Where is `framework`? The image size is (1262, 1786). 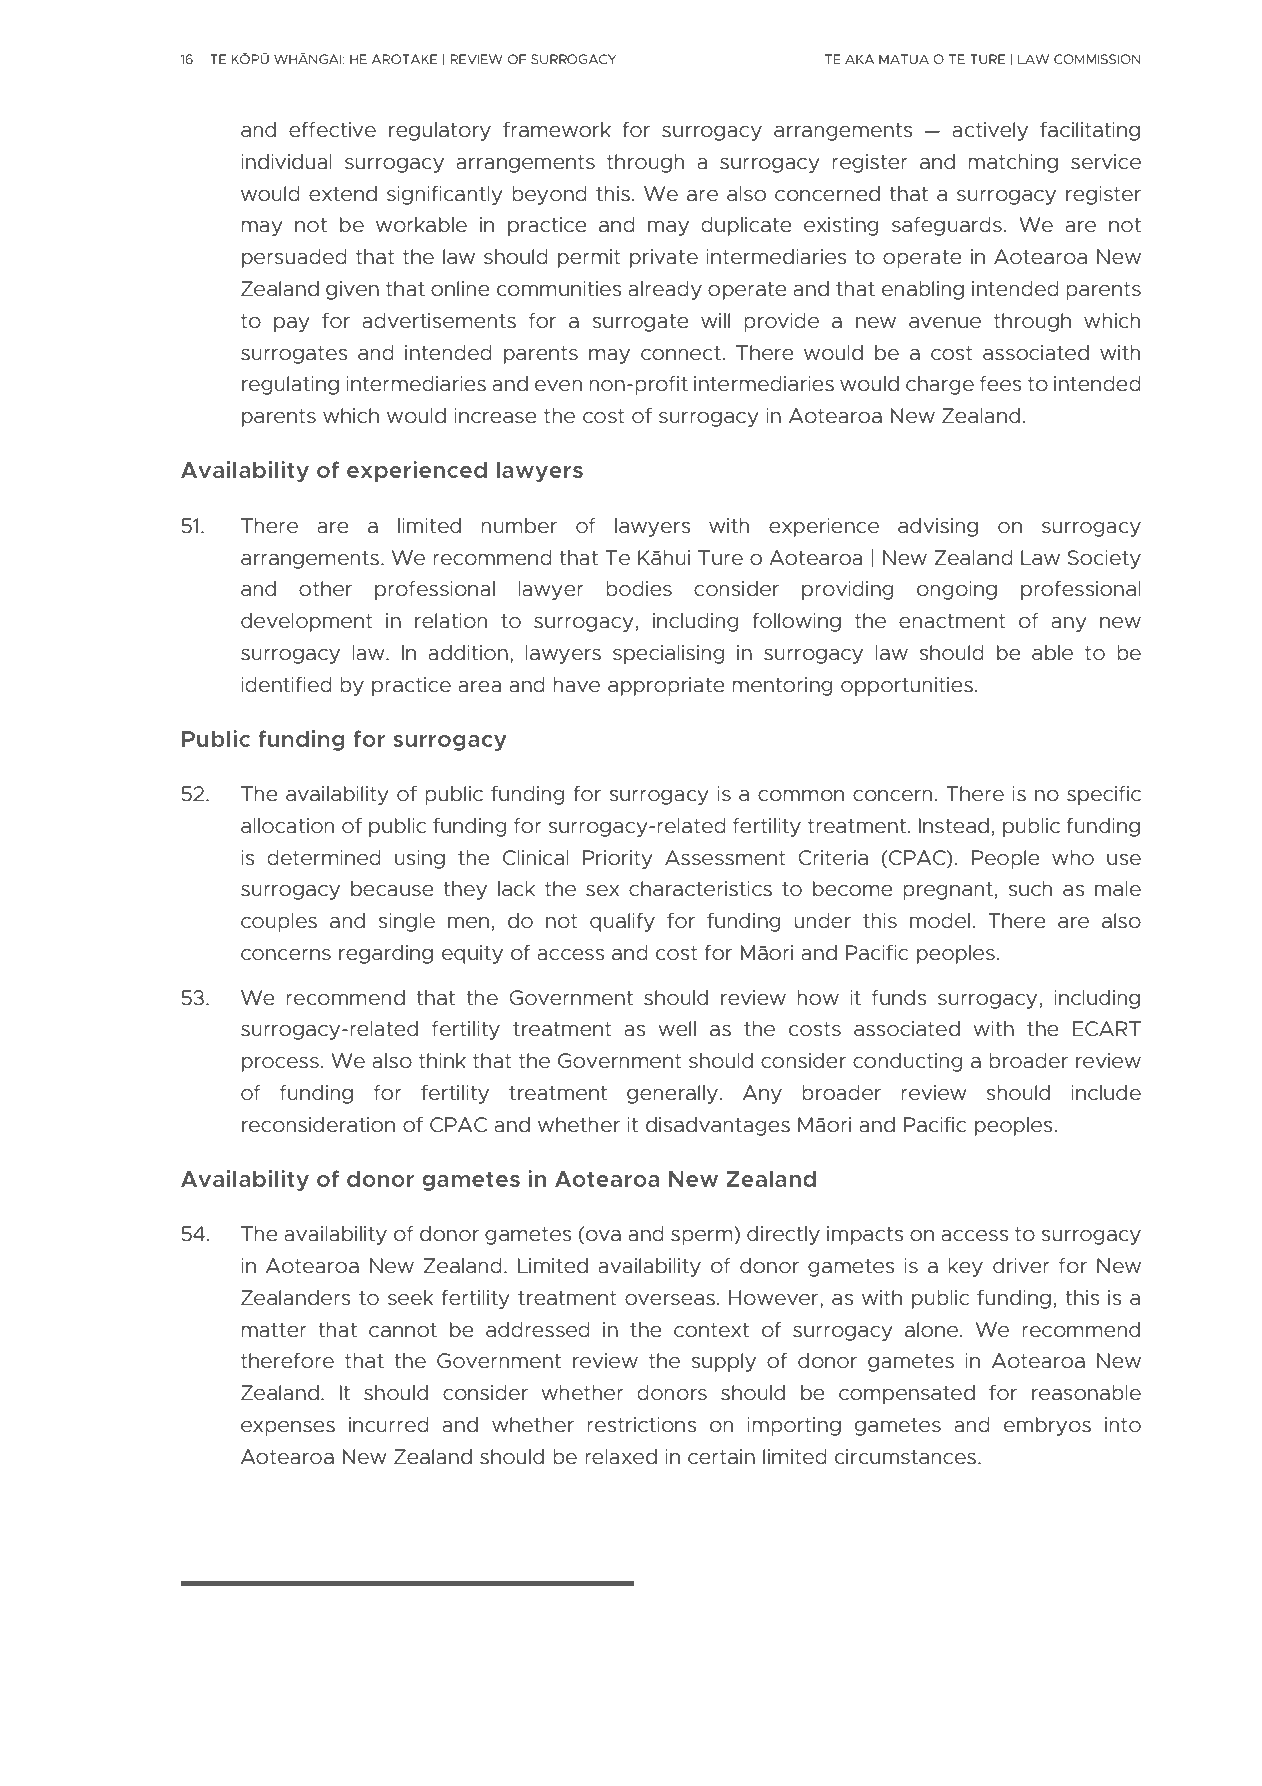
framework is located at coordinates (557, 130).
